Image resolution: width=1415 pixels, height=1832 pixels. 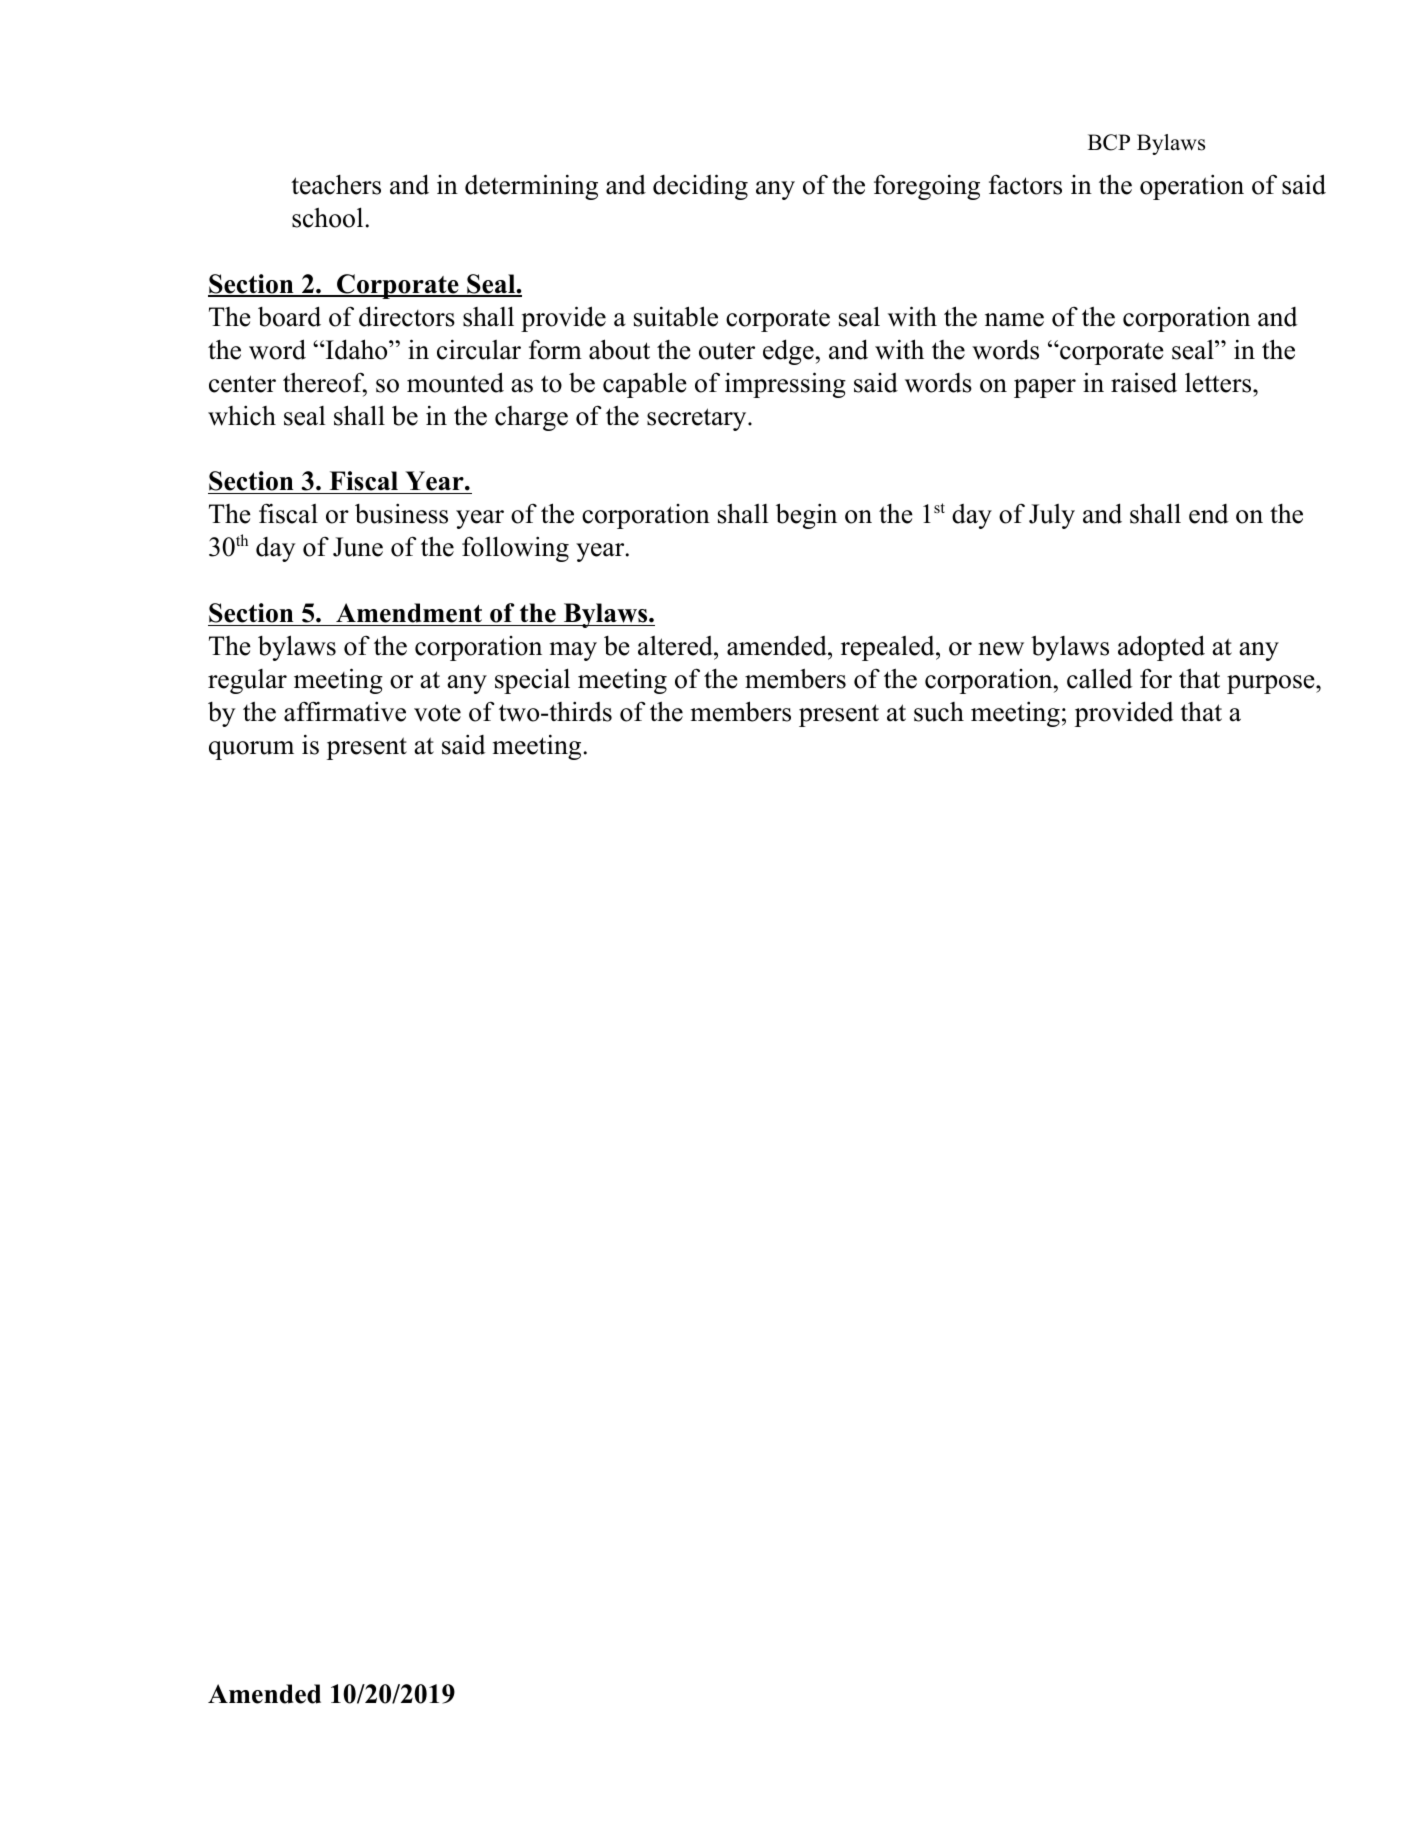 I want to click on directors, so click(x=407, y=316).
